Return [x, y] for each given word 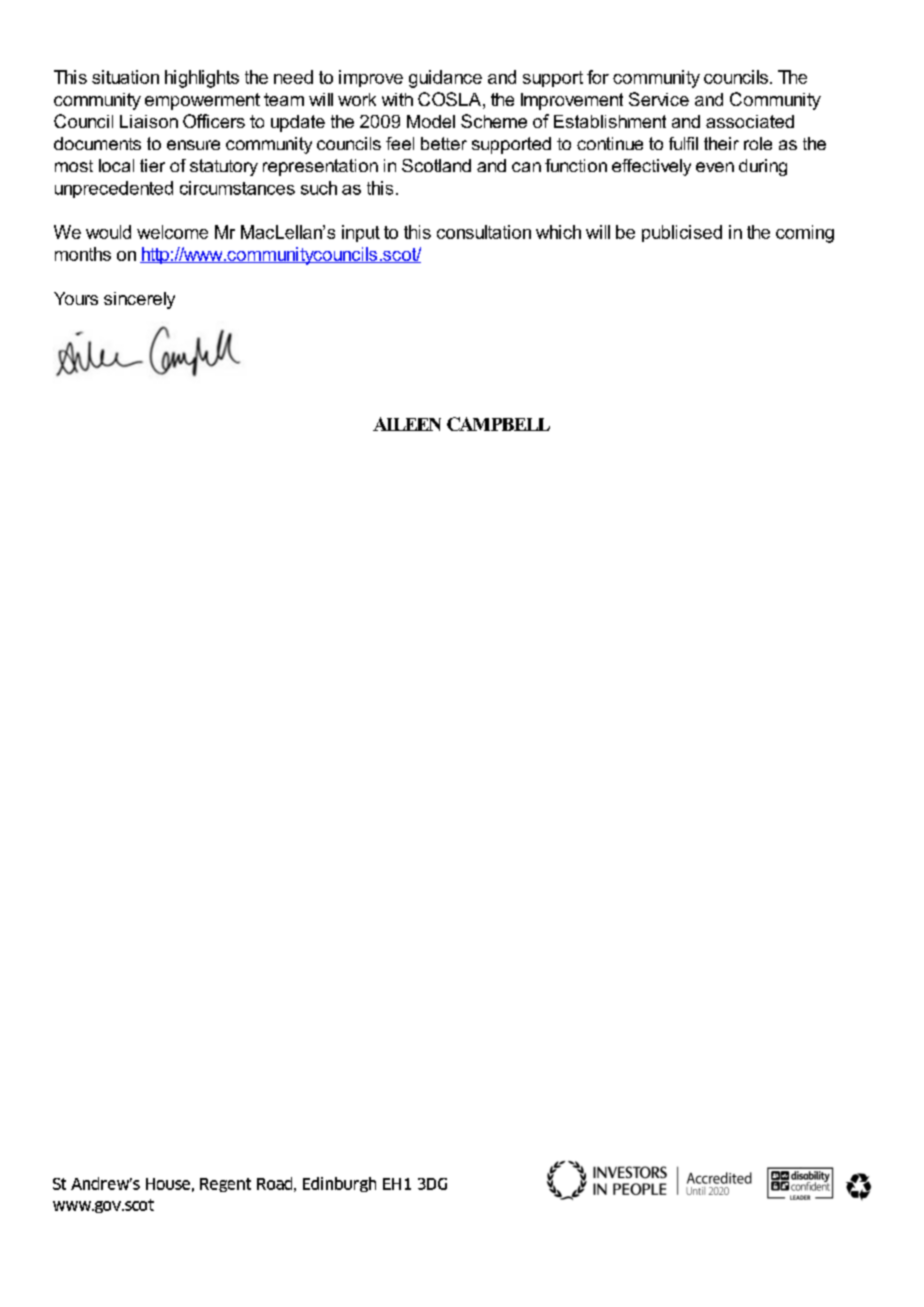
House [168, 1184]
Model [431, 121]
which [558, 232]
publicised [682, 233]
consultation [484, 232]
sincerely [139, 300]
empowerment [202, 101]
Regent [225, 1185]
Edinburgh [339, 1184]
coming [805, 234]
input [361, 233]
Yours [76, 298]
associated [750, 121]
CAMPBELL [498, 424]
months [83, 254]
